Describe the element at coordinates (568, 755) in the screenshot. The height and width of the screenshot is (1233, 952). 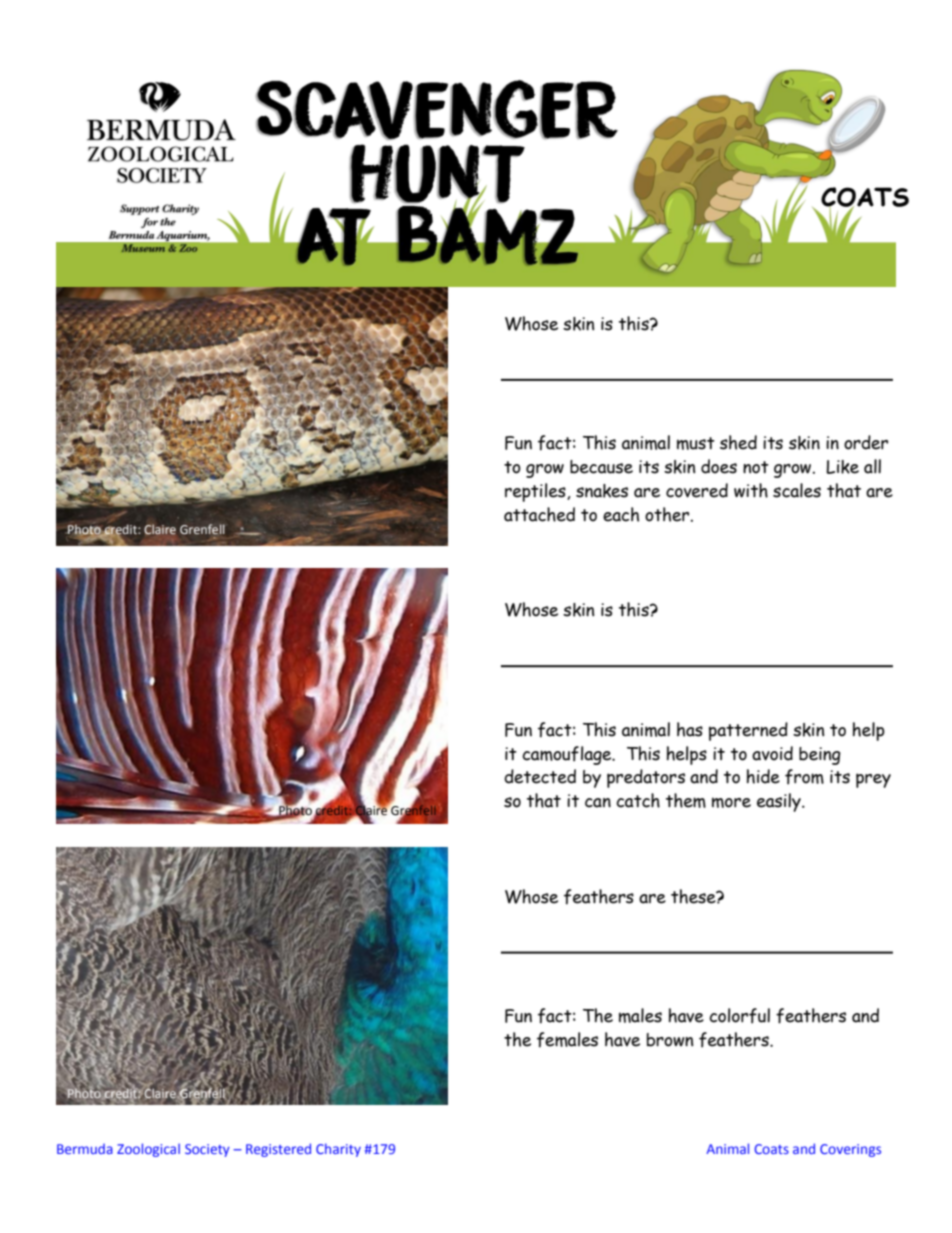
I see `camouflage` at that location.
